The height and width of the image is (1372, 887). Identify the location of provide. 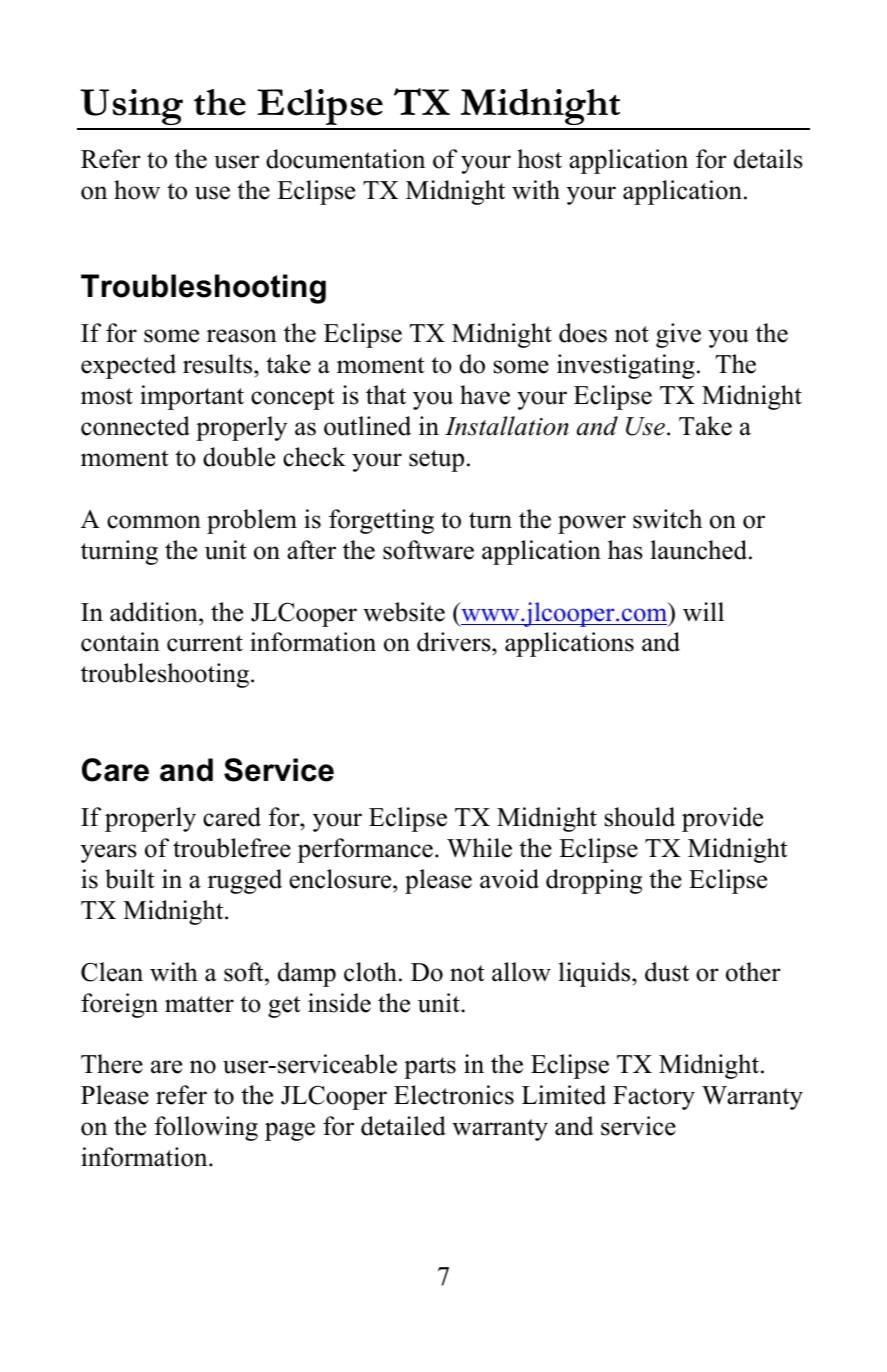
(722, 819).
